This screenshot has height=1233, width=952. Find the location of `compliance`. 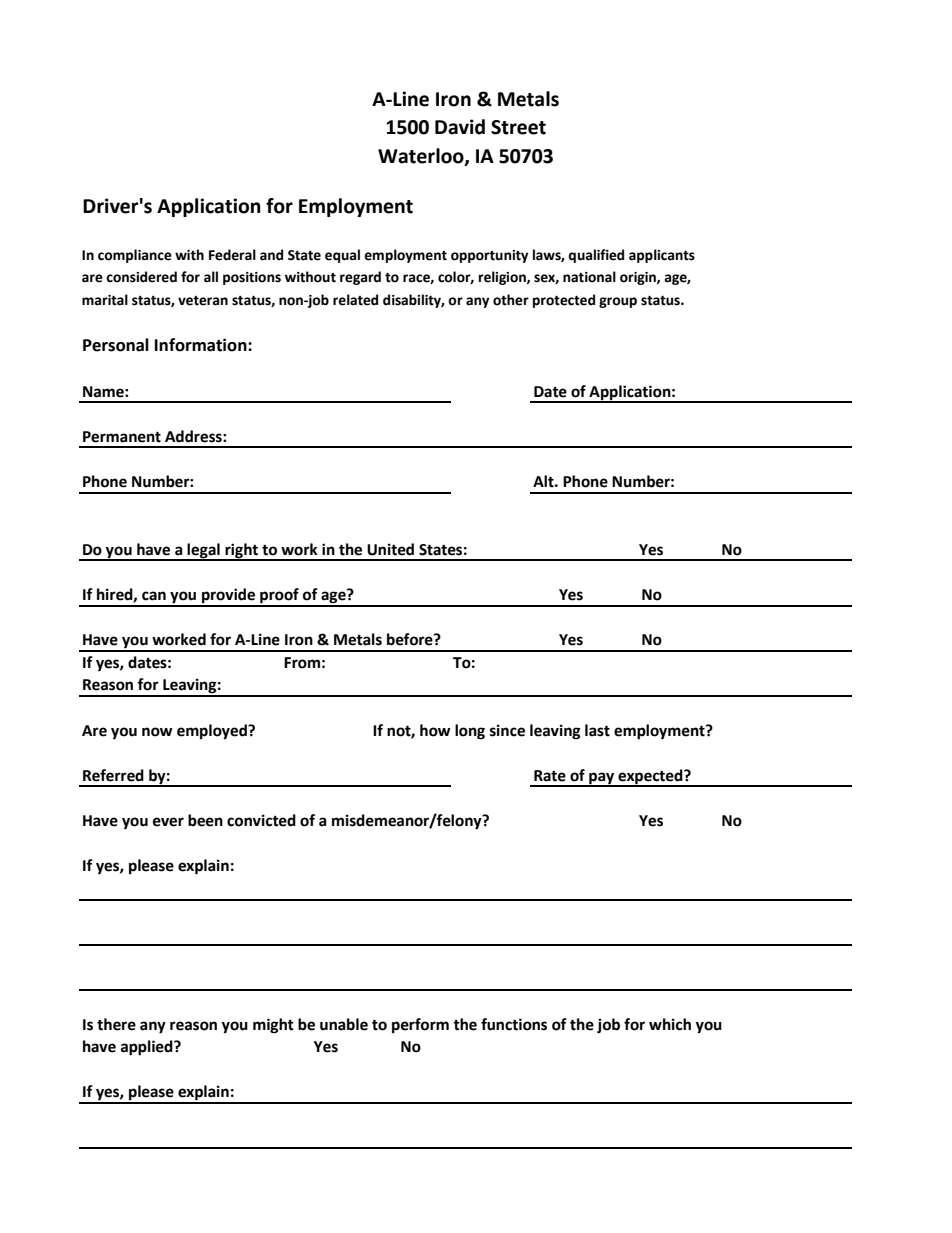

compliance is located at coordinates (135, 256).
